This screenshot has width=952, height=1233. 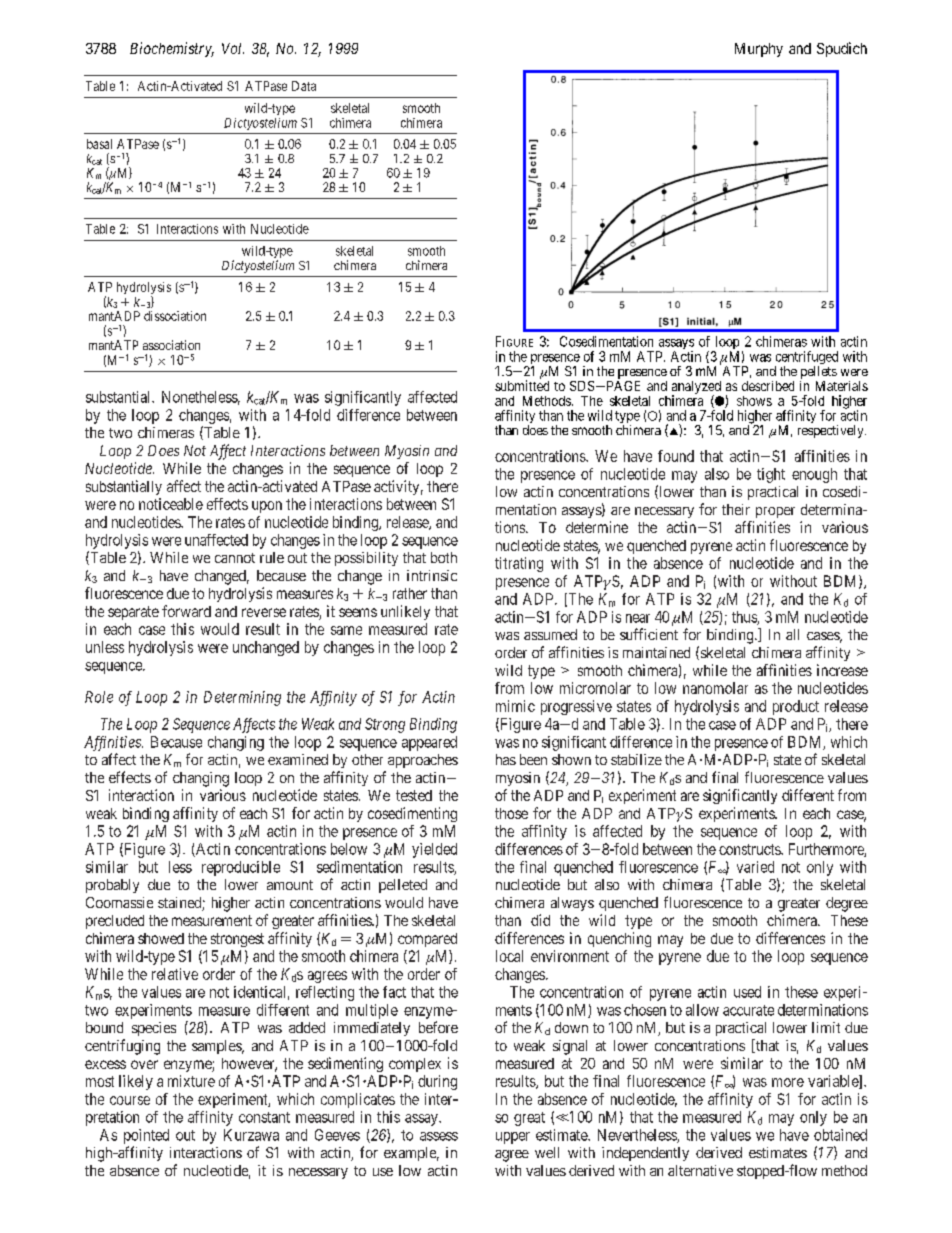 I want to click on Biochemistry, so click(x=172, y=49).
